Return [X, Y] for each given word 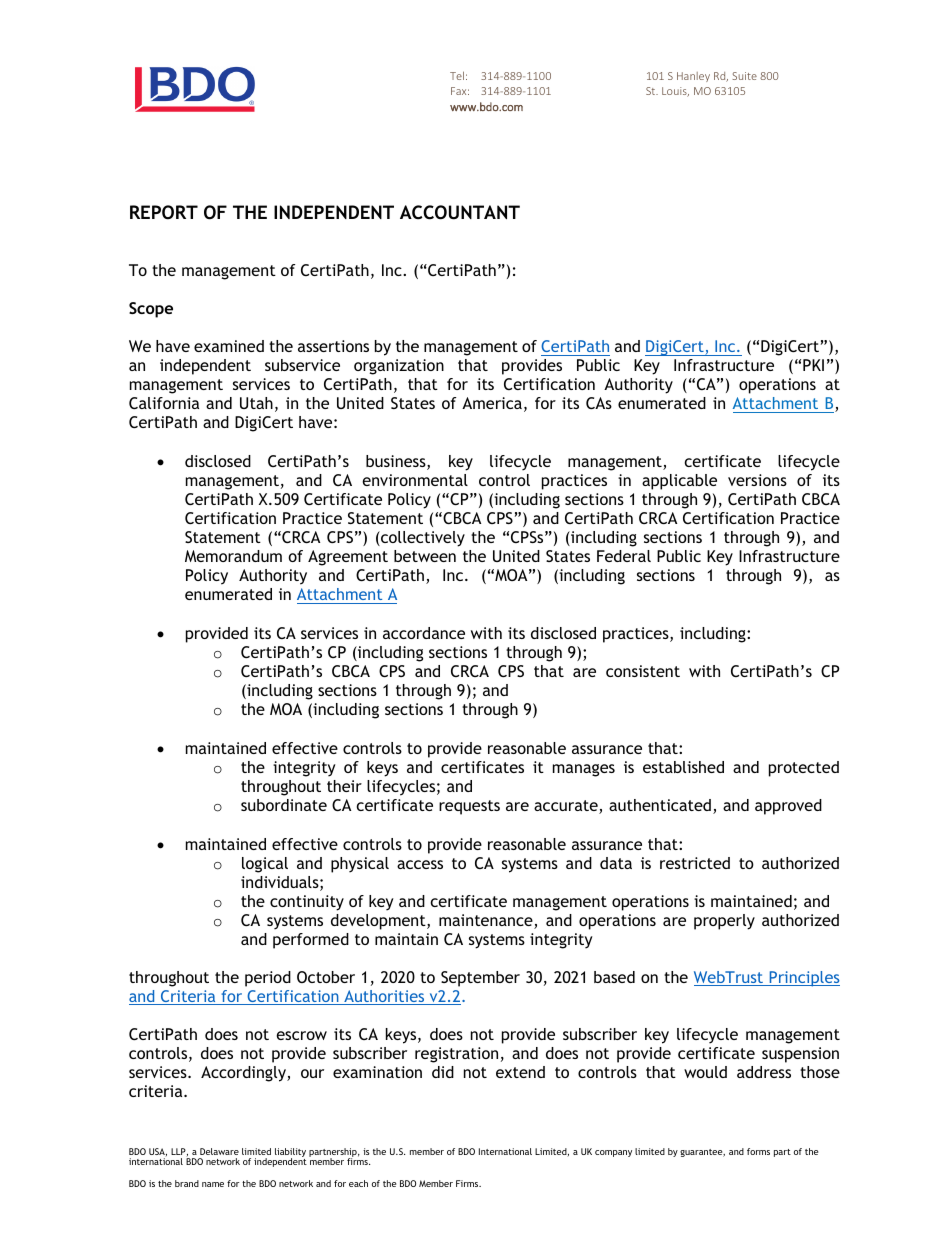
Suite [744, 76]
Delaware [219, 1151]
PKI [813, 365]
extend [520, 1072]
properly [724, 922]
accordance [424, 633]
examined [229, 346]
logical [265, 865]
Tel [457, 75]
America [492, 403]
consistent [643, 671]
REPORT [164, 212]
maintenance [487, 921]
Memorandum [233, 556]
